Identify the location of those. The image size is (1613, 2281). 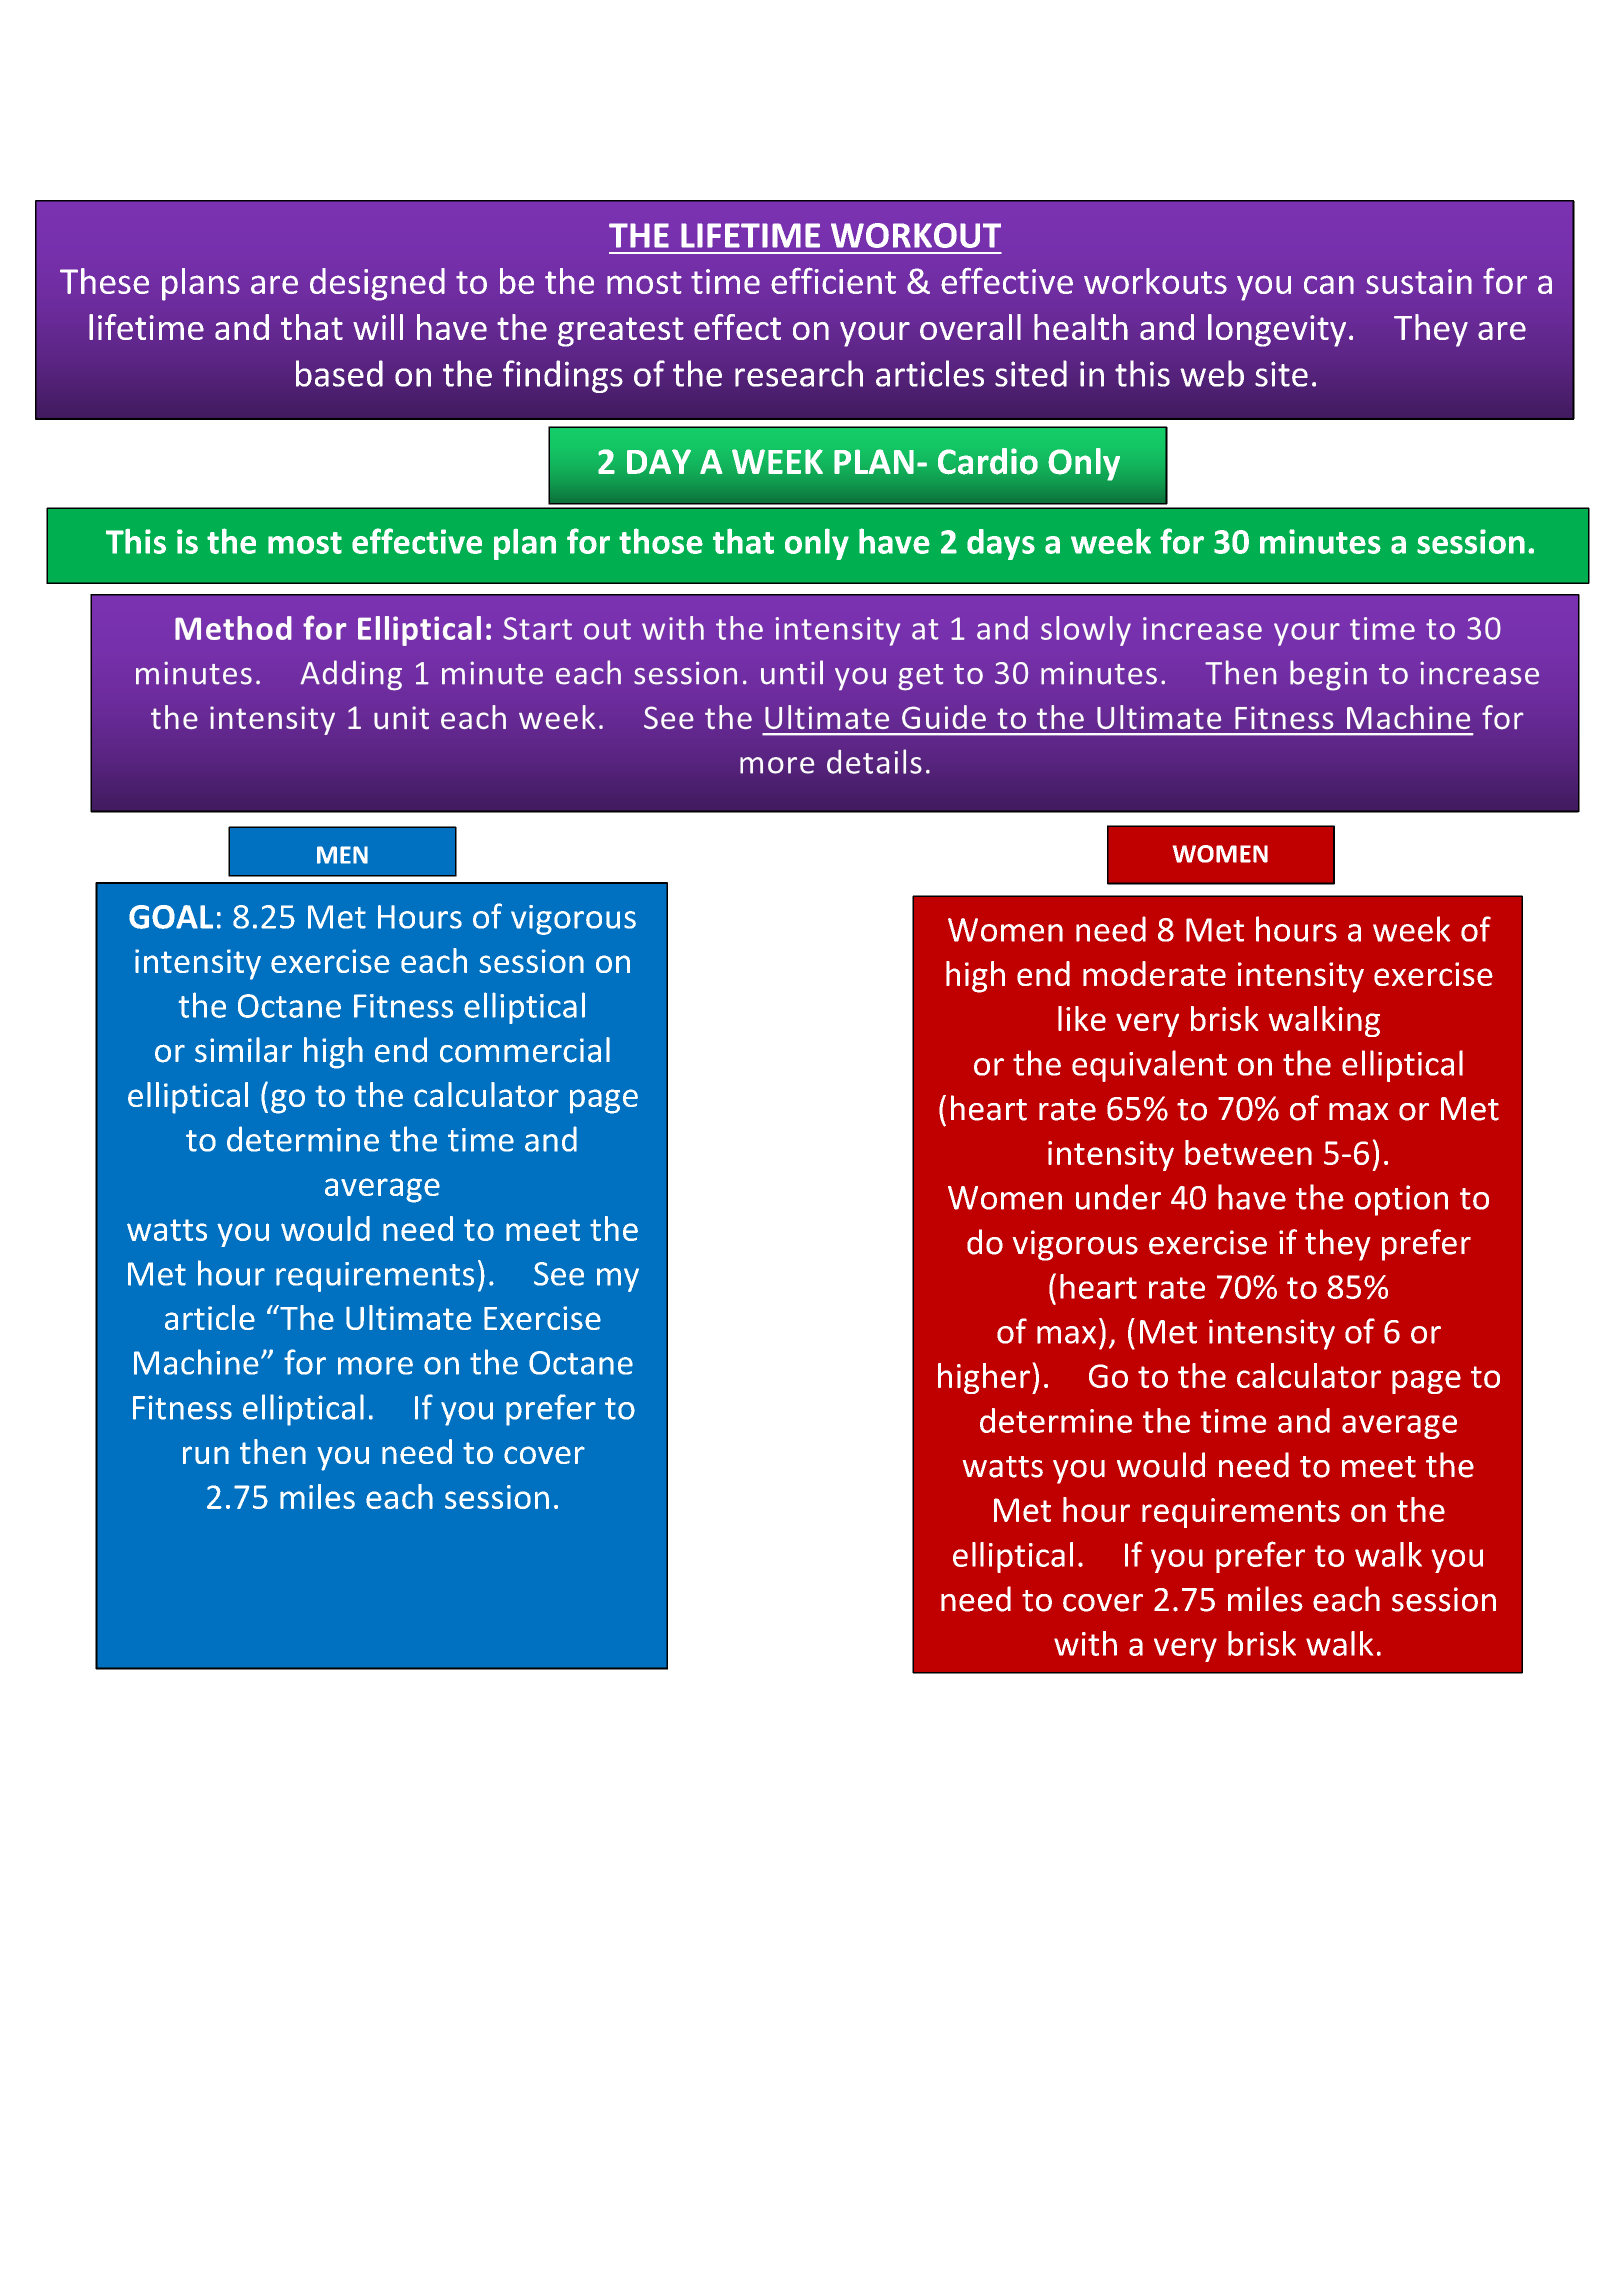
(661, 541).
